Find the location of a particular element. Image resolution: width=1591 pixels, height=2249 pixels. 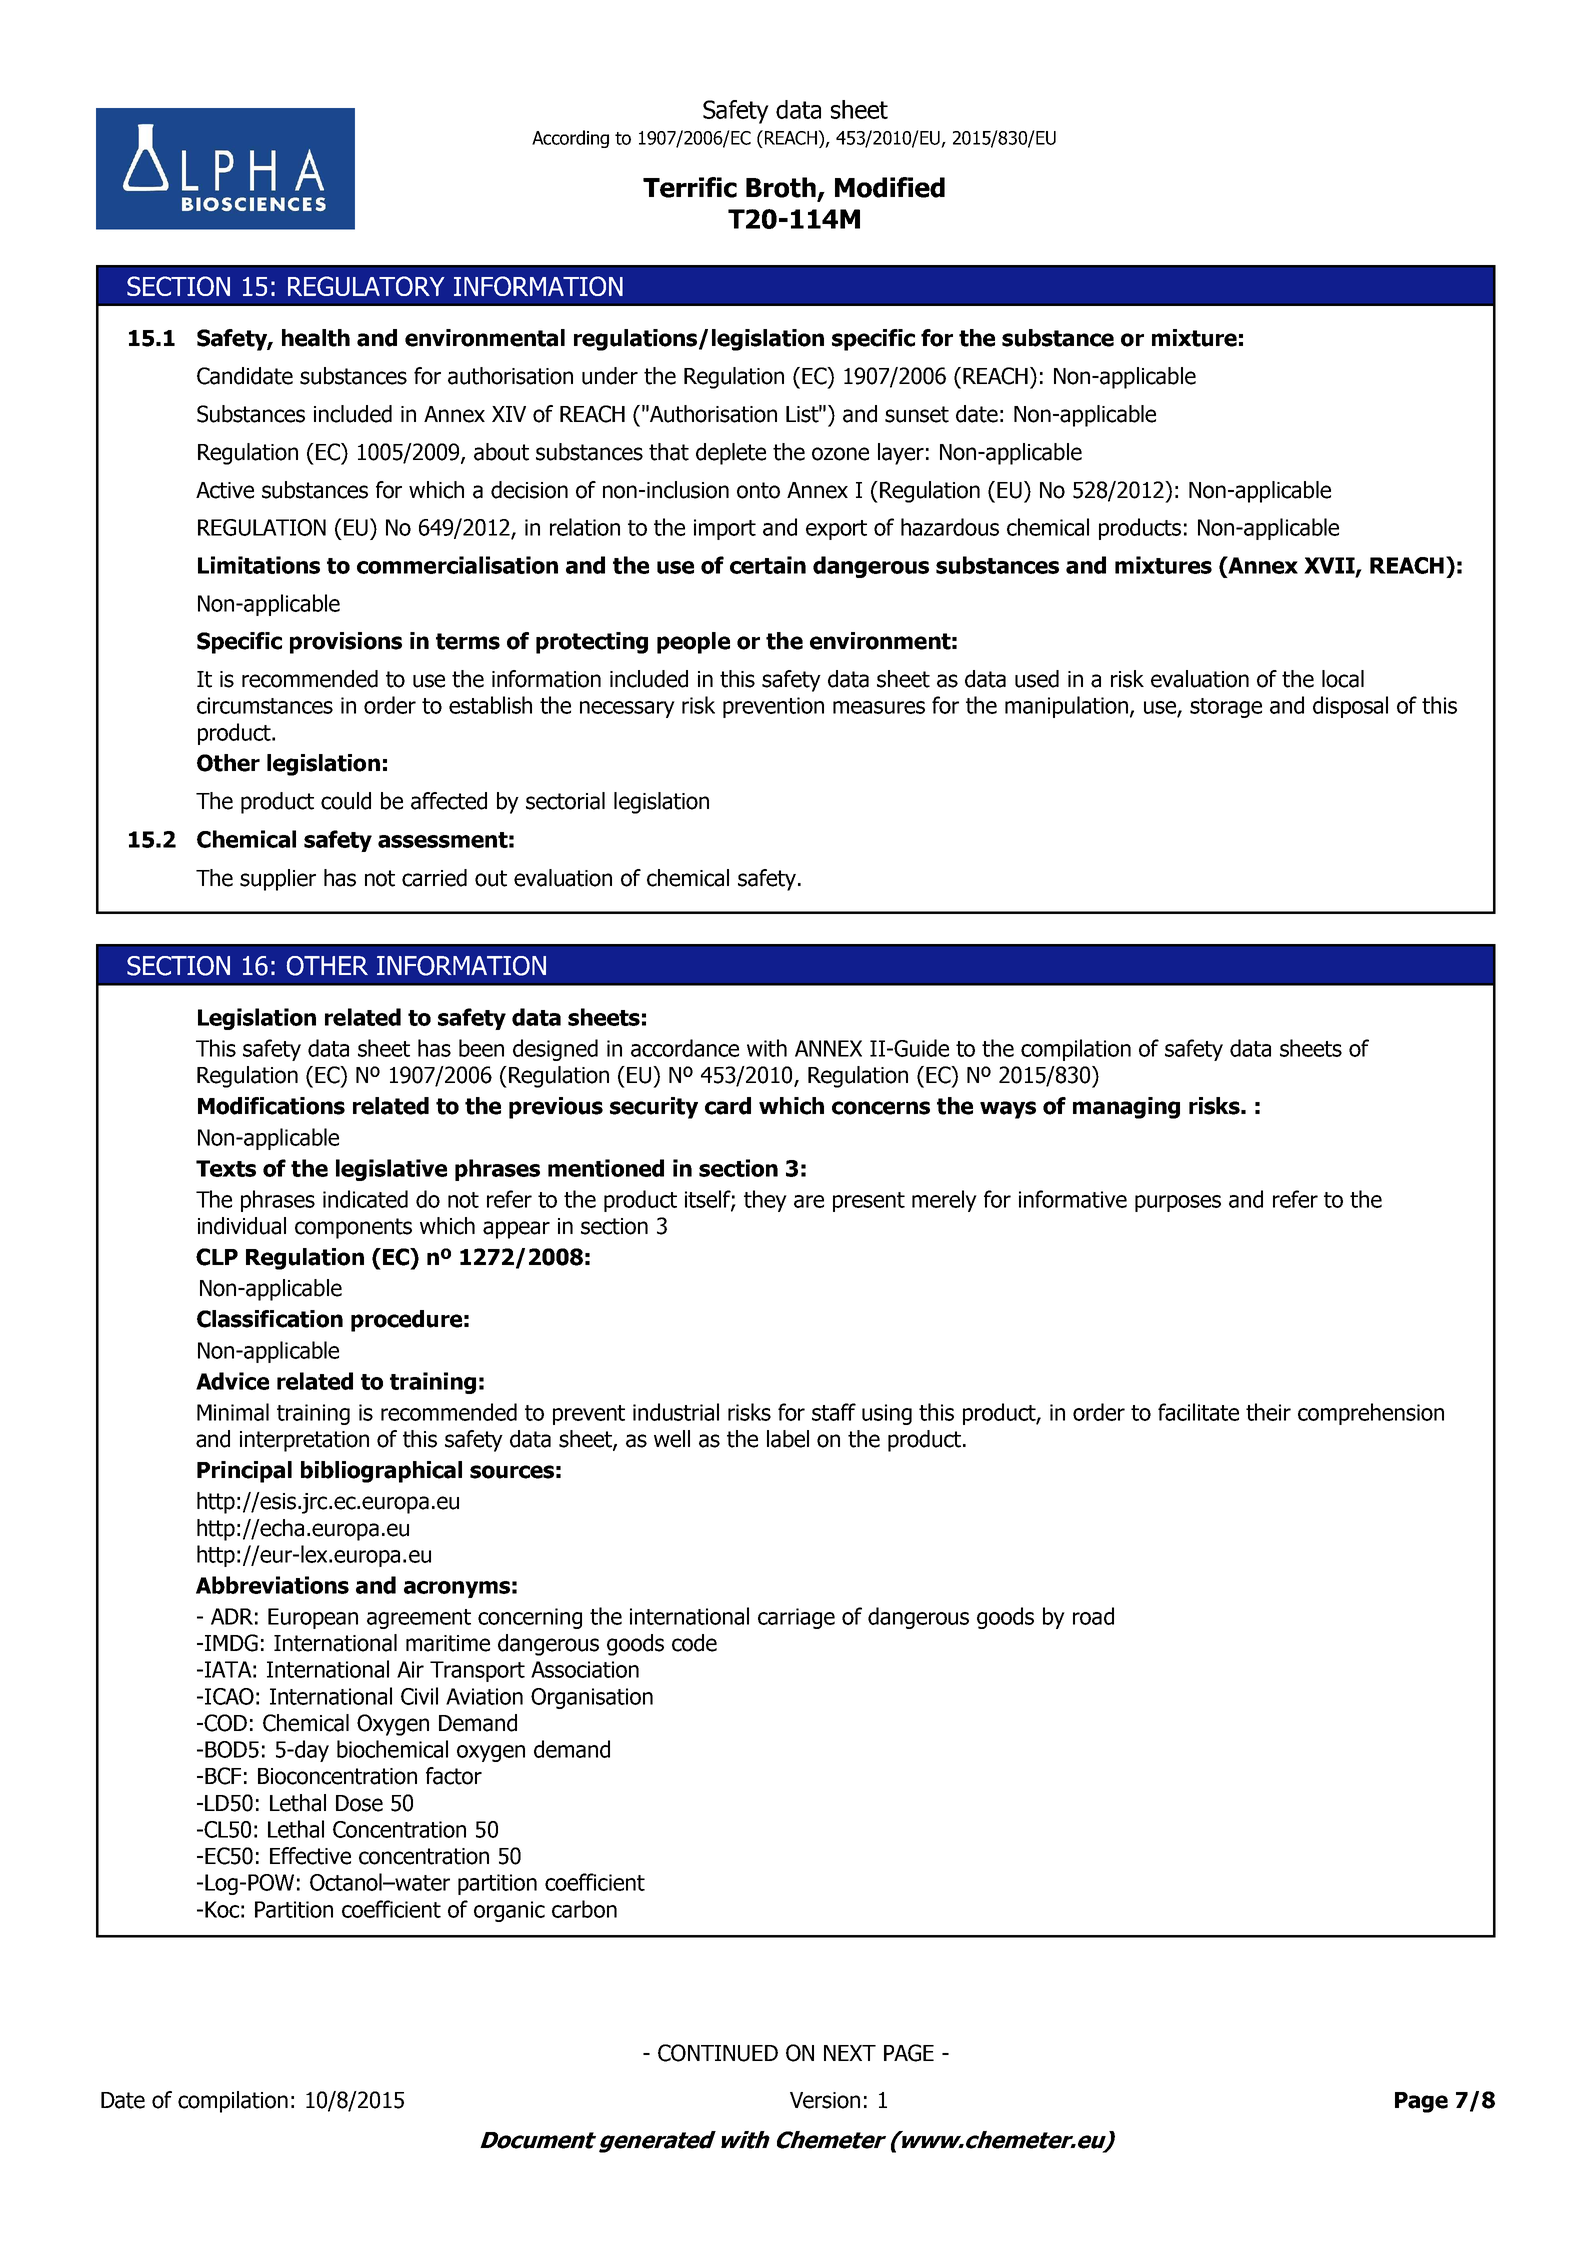

REGULATORY is located at coordinates (366, 286).
